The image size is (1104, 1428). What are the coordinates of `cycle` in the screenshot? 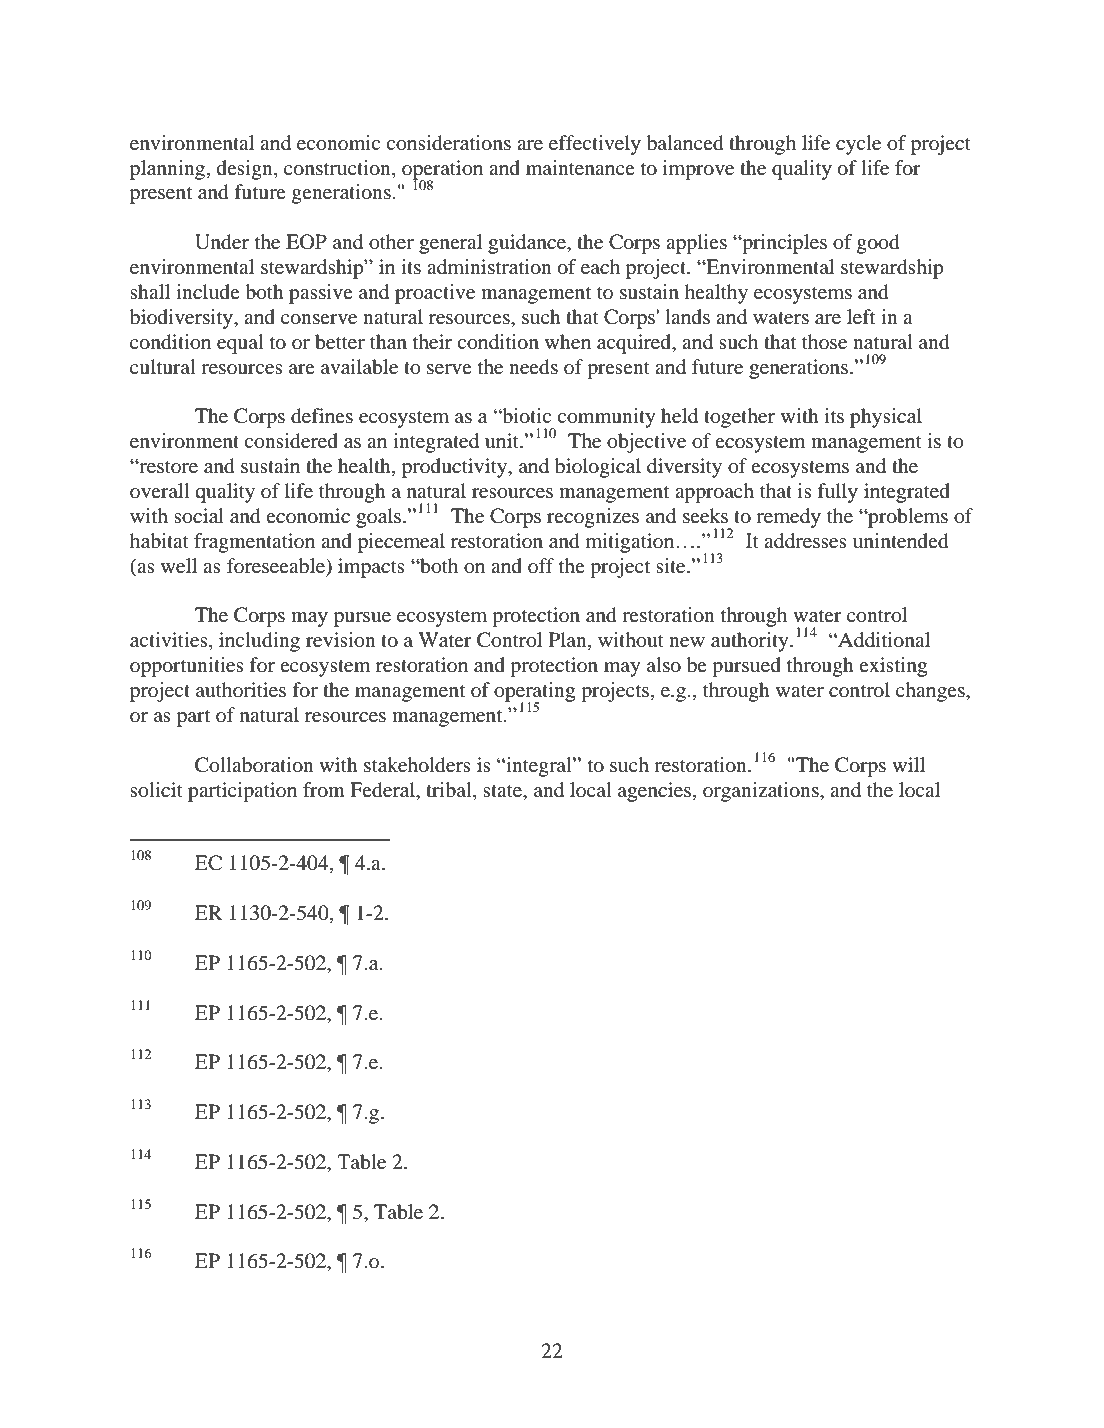 It's located at (858, 145).
